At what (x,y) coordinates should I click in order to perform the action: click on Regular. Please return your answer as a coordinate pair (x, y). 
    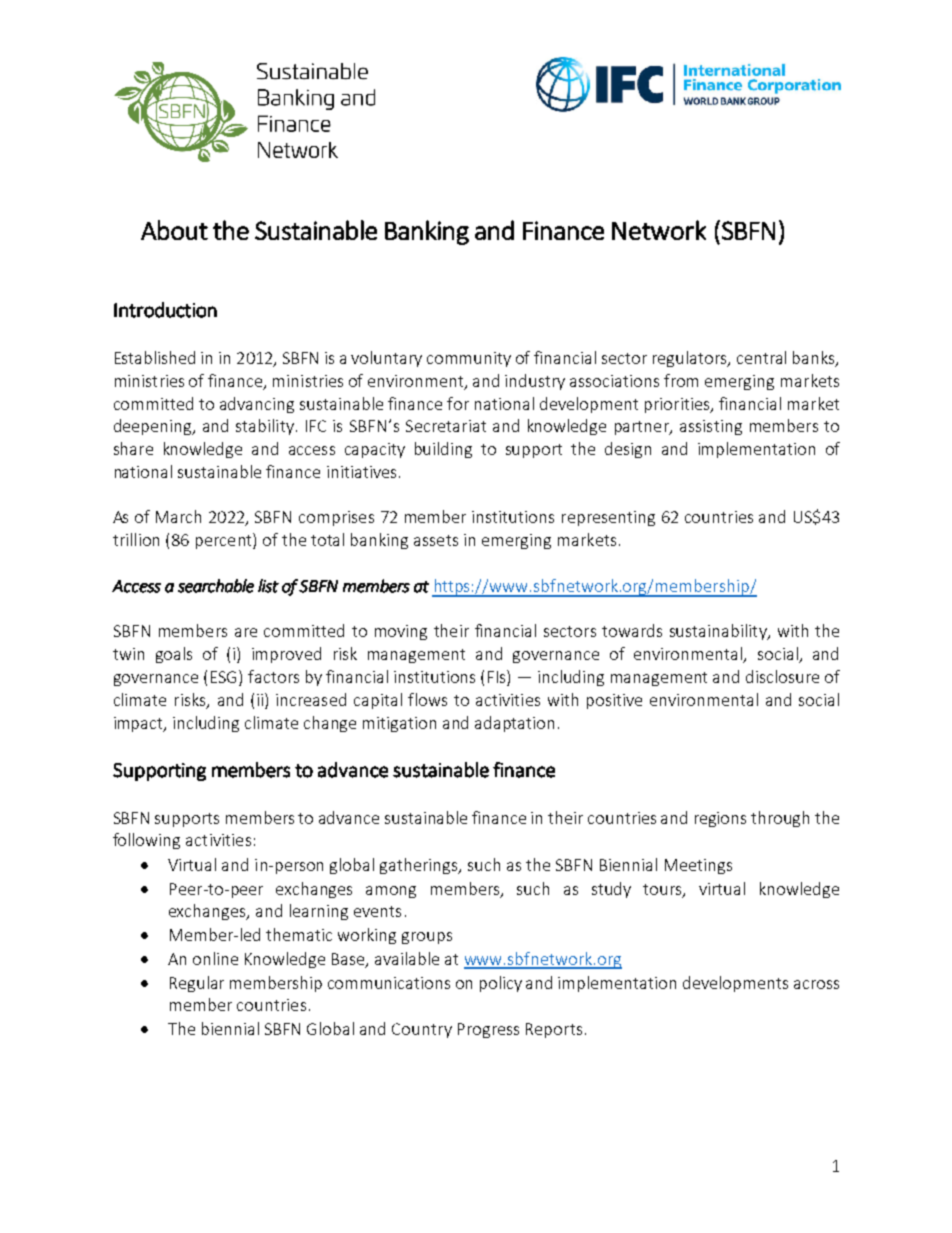
    Looking at the image, I should click on (197, 984).
